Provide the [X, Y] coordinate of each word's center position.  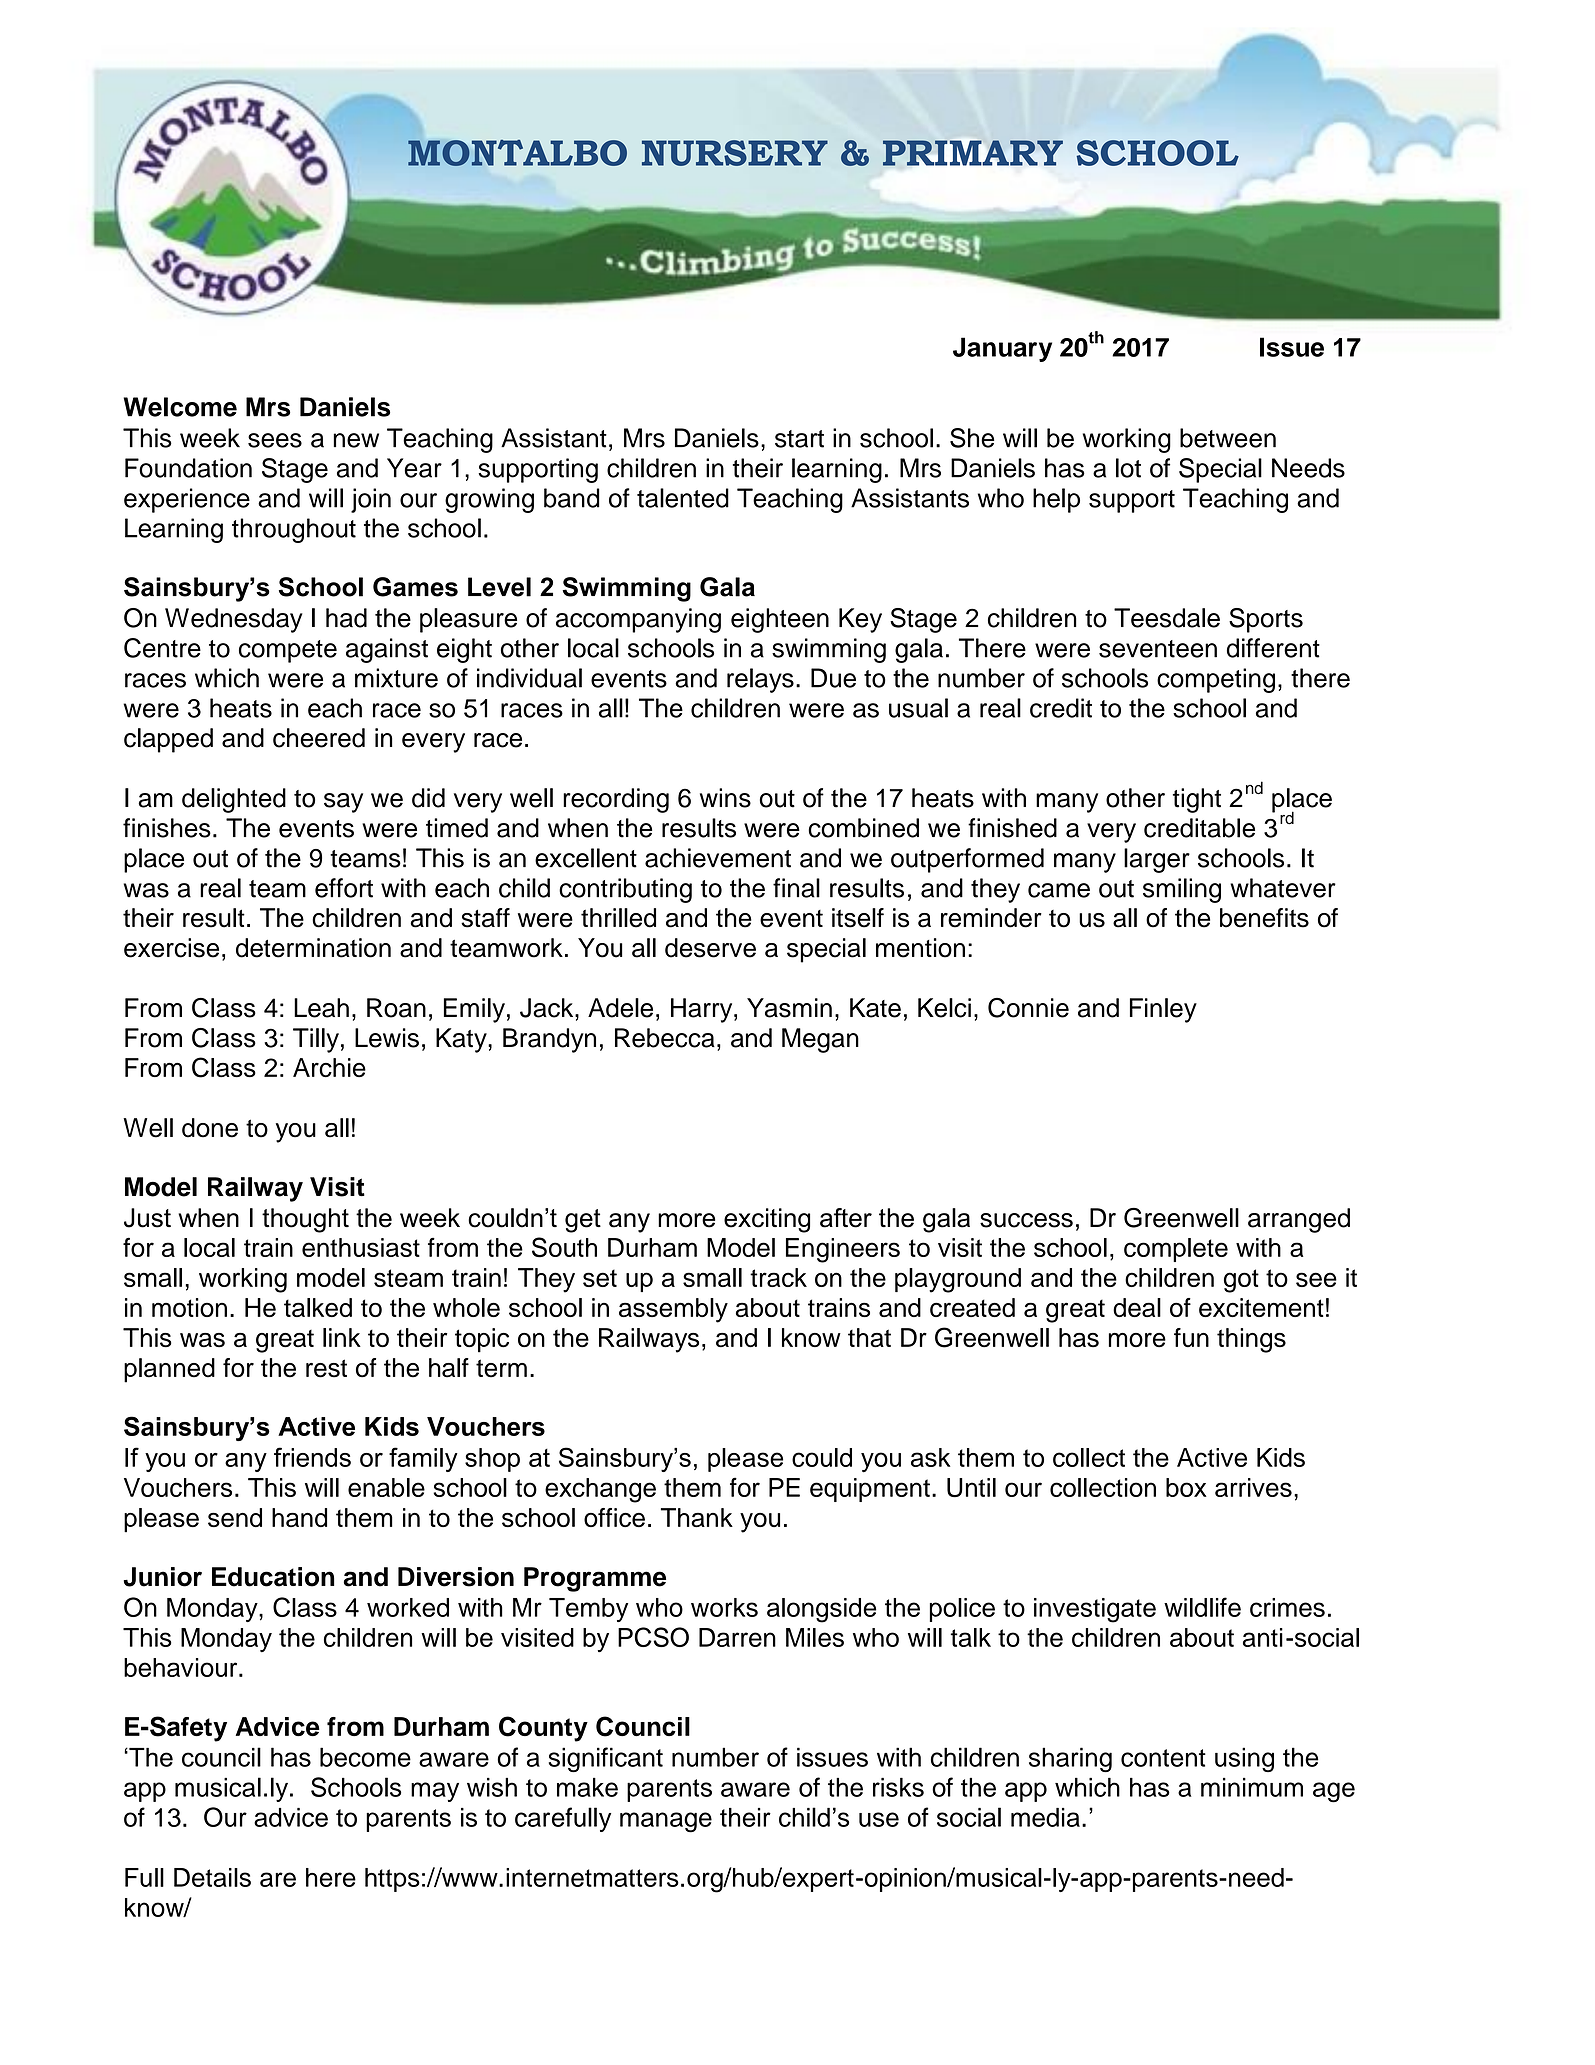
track [778, 1277]
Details [212, 1877]
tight [1197, 800]
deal [1137, 1307]
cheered [319, 738]
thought [305, 1220]
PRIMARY [973, 153]
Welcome [180, 407]
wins [725, 798]
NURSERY [735, 153]
